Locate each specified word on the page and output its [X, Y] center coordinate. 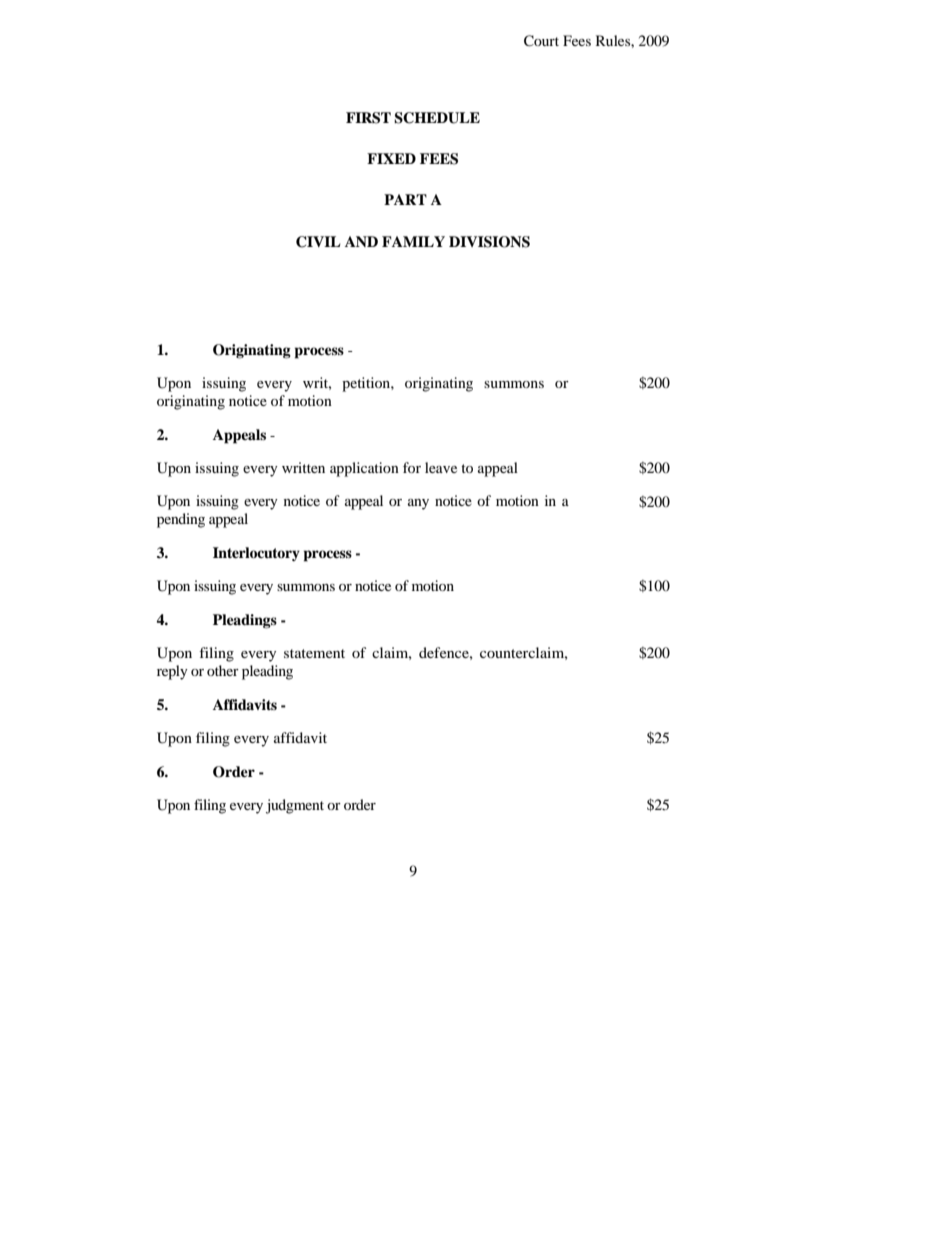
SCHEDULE [437, 118]
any [418, 504]
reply [172, 672]
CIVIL [318, 242]
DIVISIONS [489, 242]
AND [361, 241]
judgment [295, 806]
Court [541, 41]
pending [181, 520]
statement [314, 653]
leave [441, 467]
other [223, 670]
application [364, 469]
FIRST [368, 118]
